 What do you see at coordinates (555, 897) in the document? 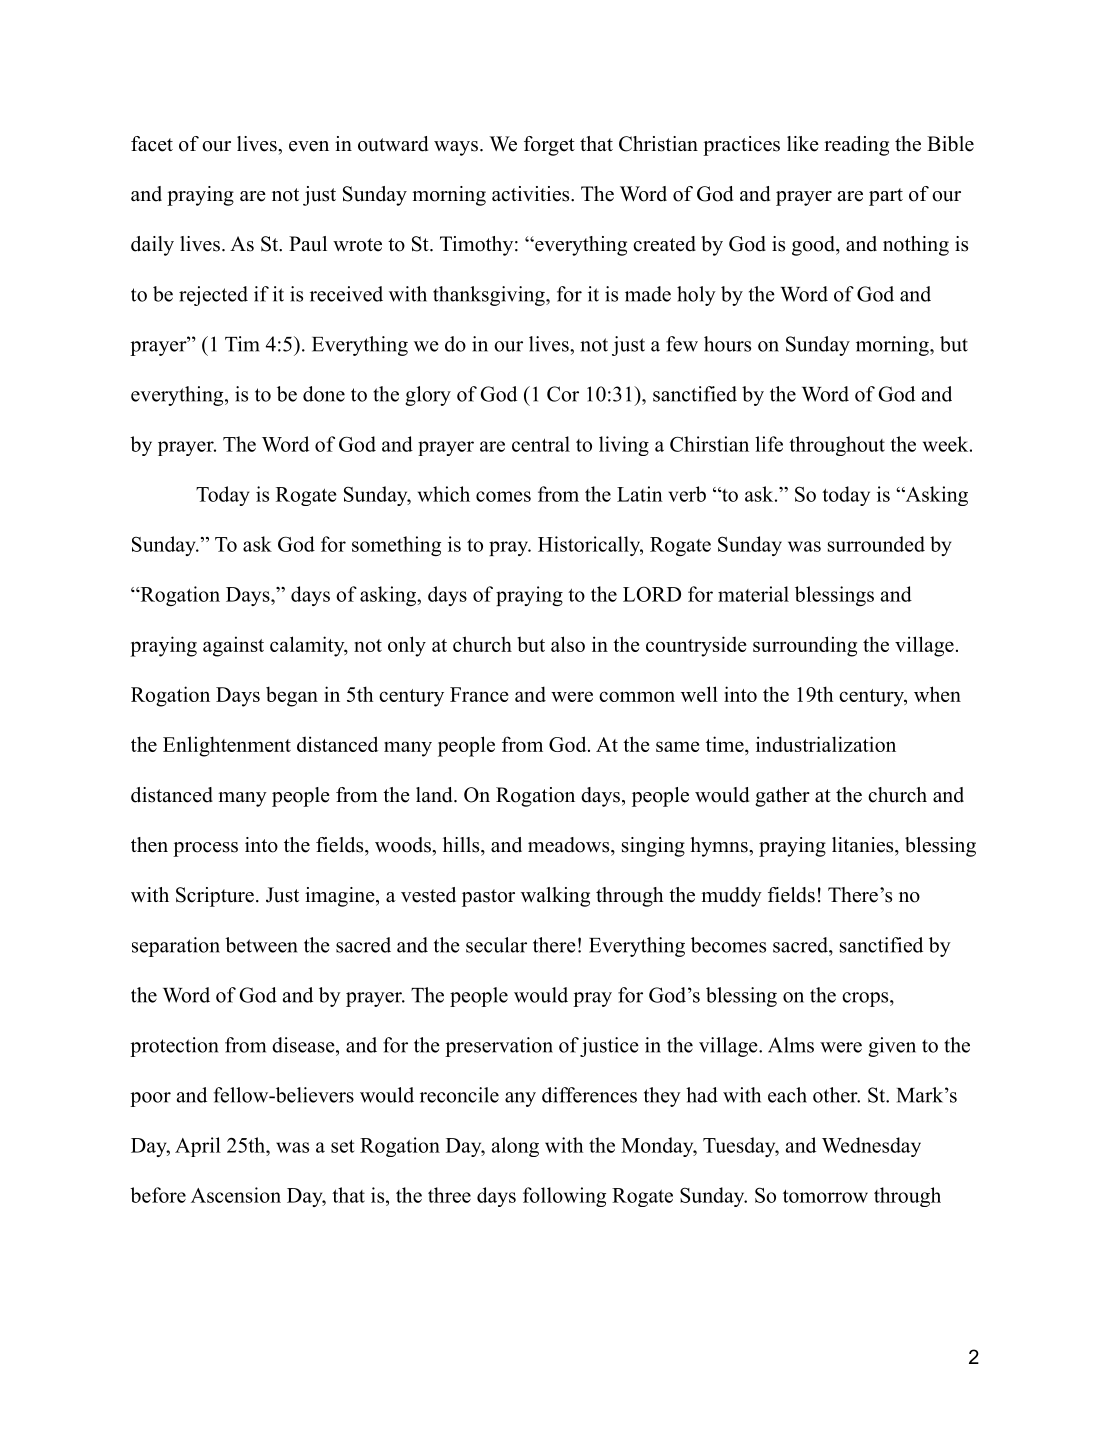
I see `walking` at bounding box center [555, 897].
